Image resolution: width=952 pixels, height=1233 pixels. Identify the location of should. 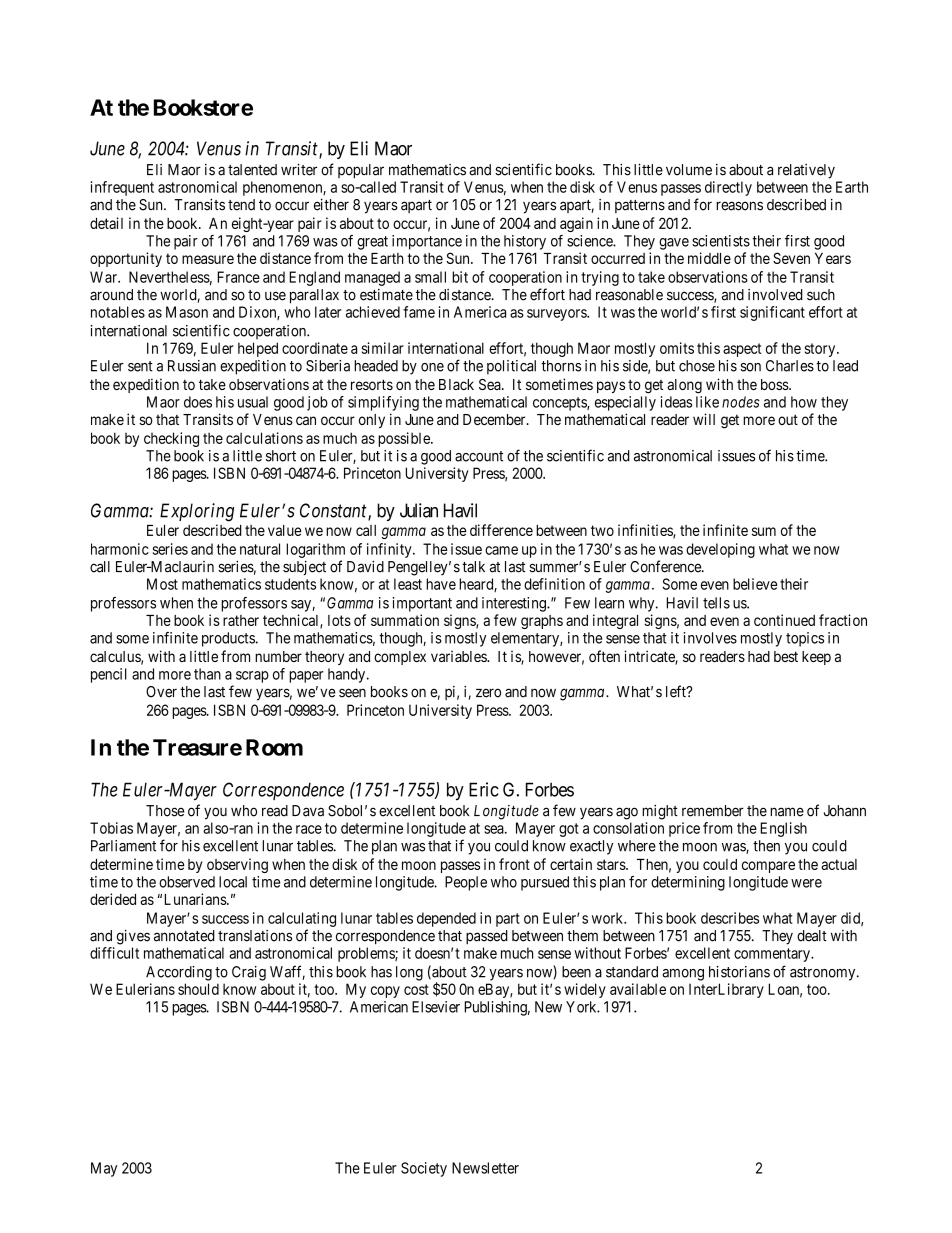
(198, 989).
